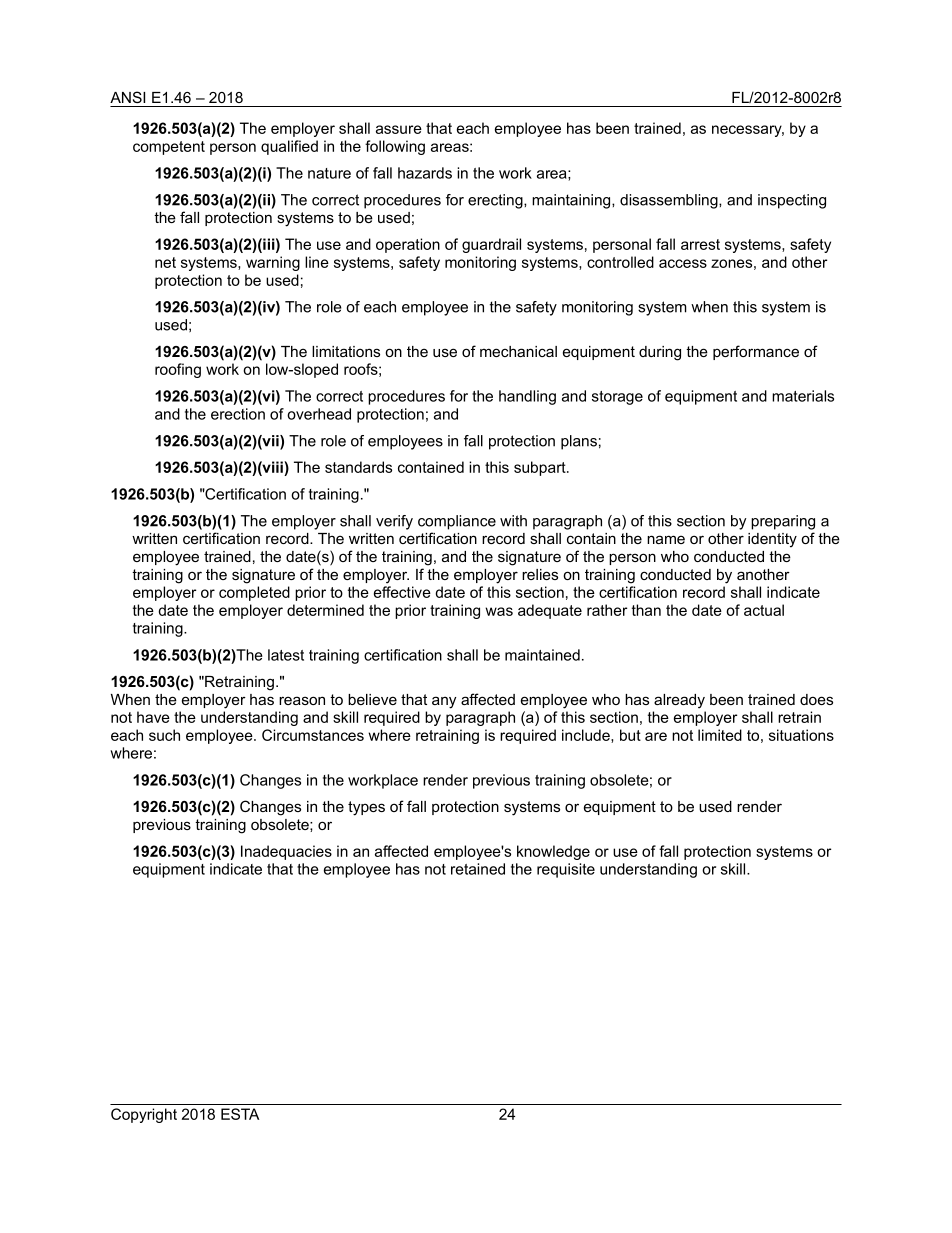 The image size is (952, 1233). What do you see at coordinates (478, 869) in the document?
I see `retained` at bounding box center [478, 869].
